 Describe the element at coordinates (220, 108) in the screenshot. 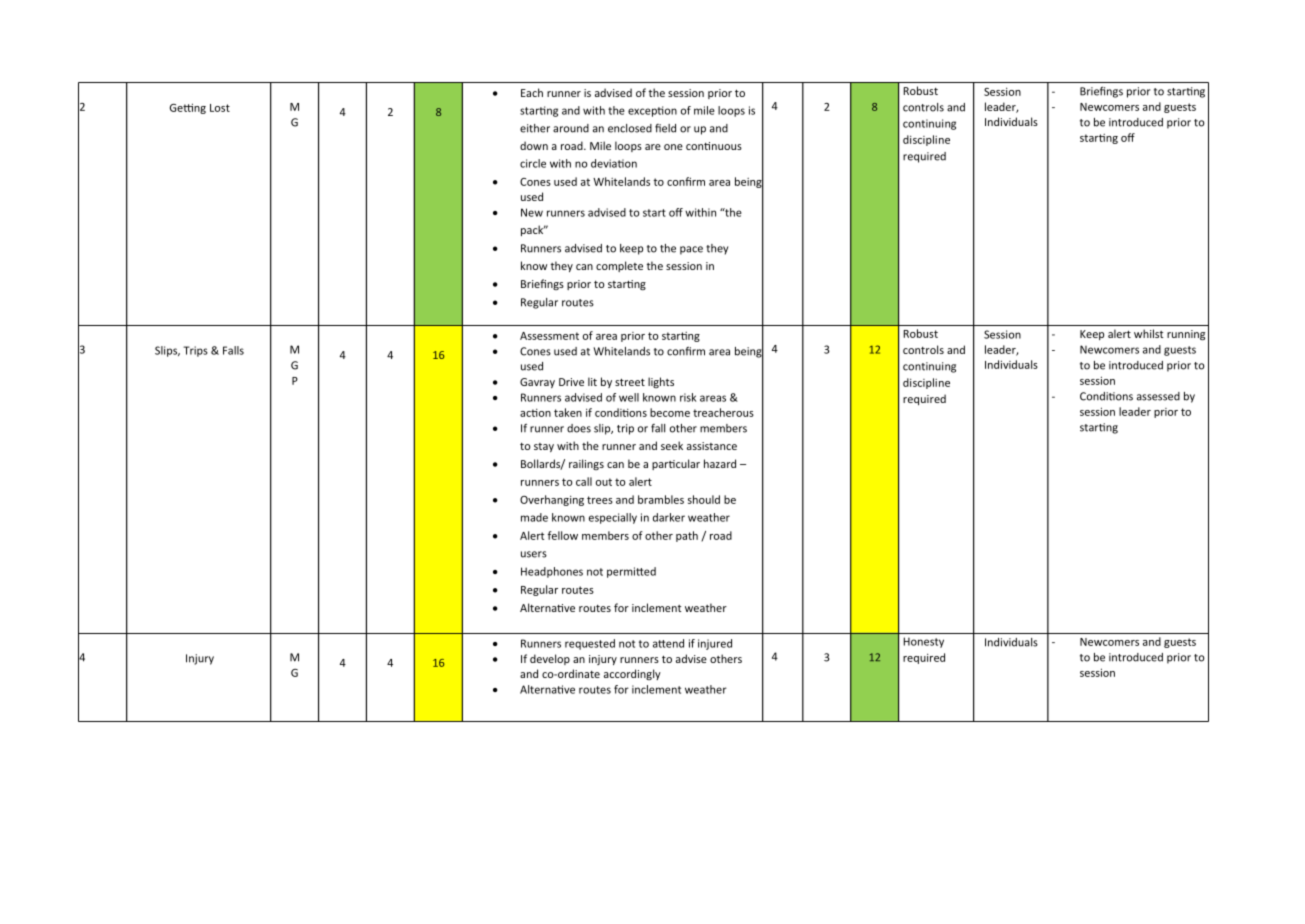

I see `Lost` at that location.
